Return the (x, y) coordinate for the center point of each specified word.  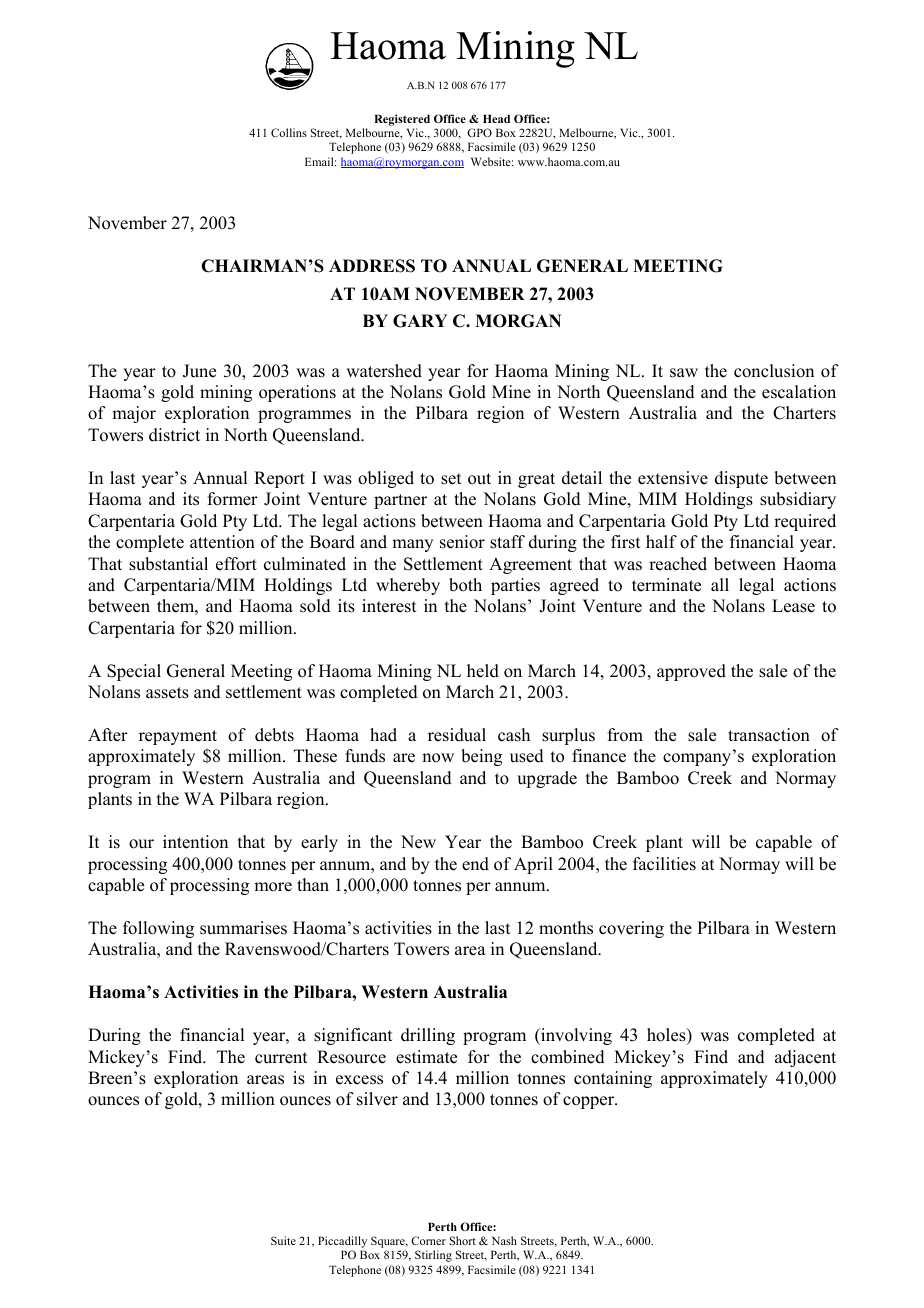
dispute (741, 479)
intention (195, 842)
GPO (479, 132)
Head (496, 118)
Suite (283, 1240)
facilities (664, 864)
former (233, 499)
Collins (289, 132)
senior (462, 542)
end (475, 864)
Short (463, 1240)
